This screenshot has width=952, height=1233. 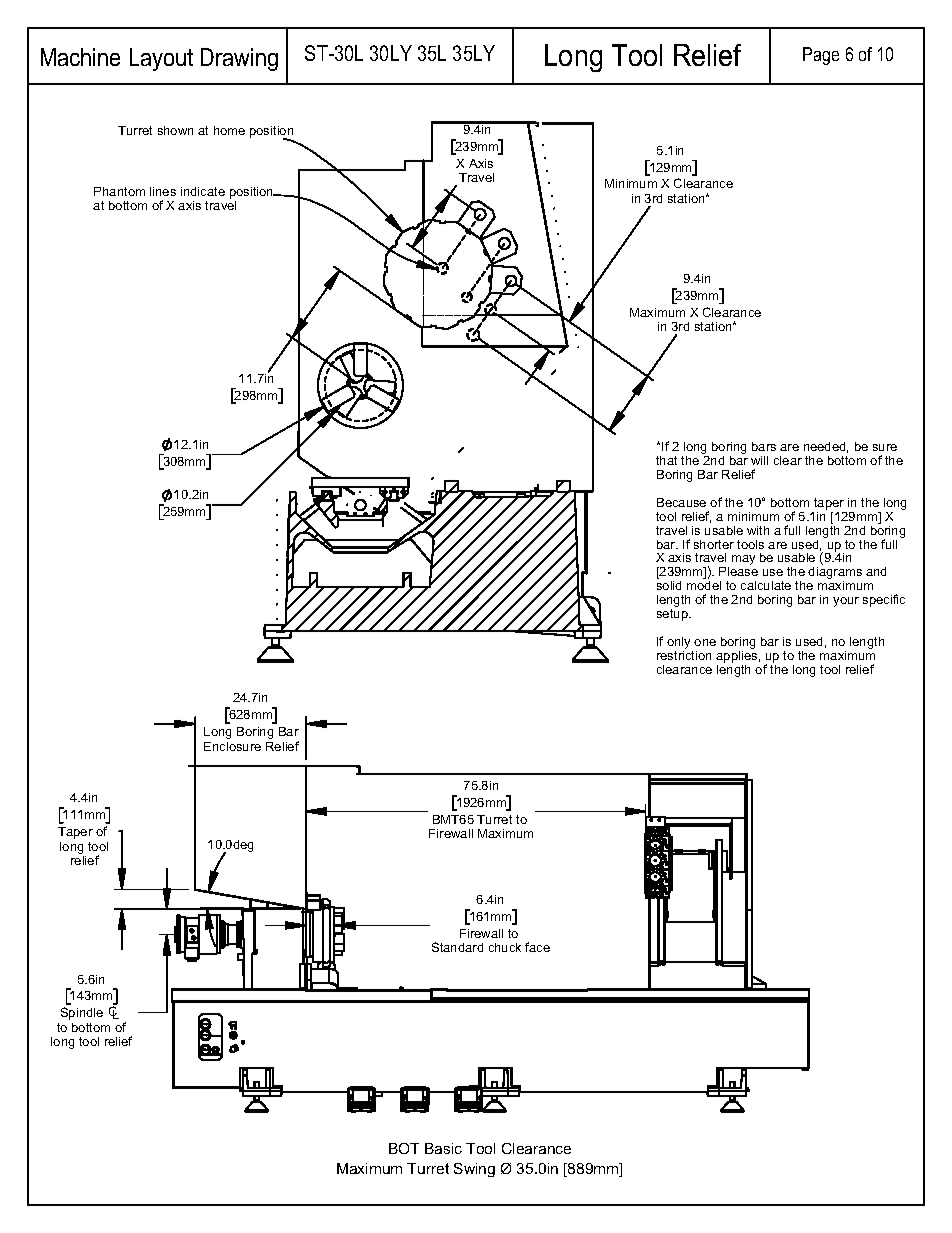 I want to click on chuck, so click(x=505, y=947).
